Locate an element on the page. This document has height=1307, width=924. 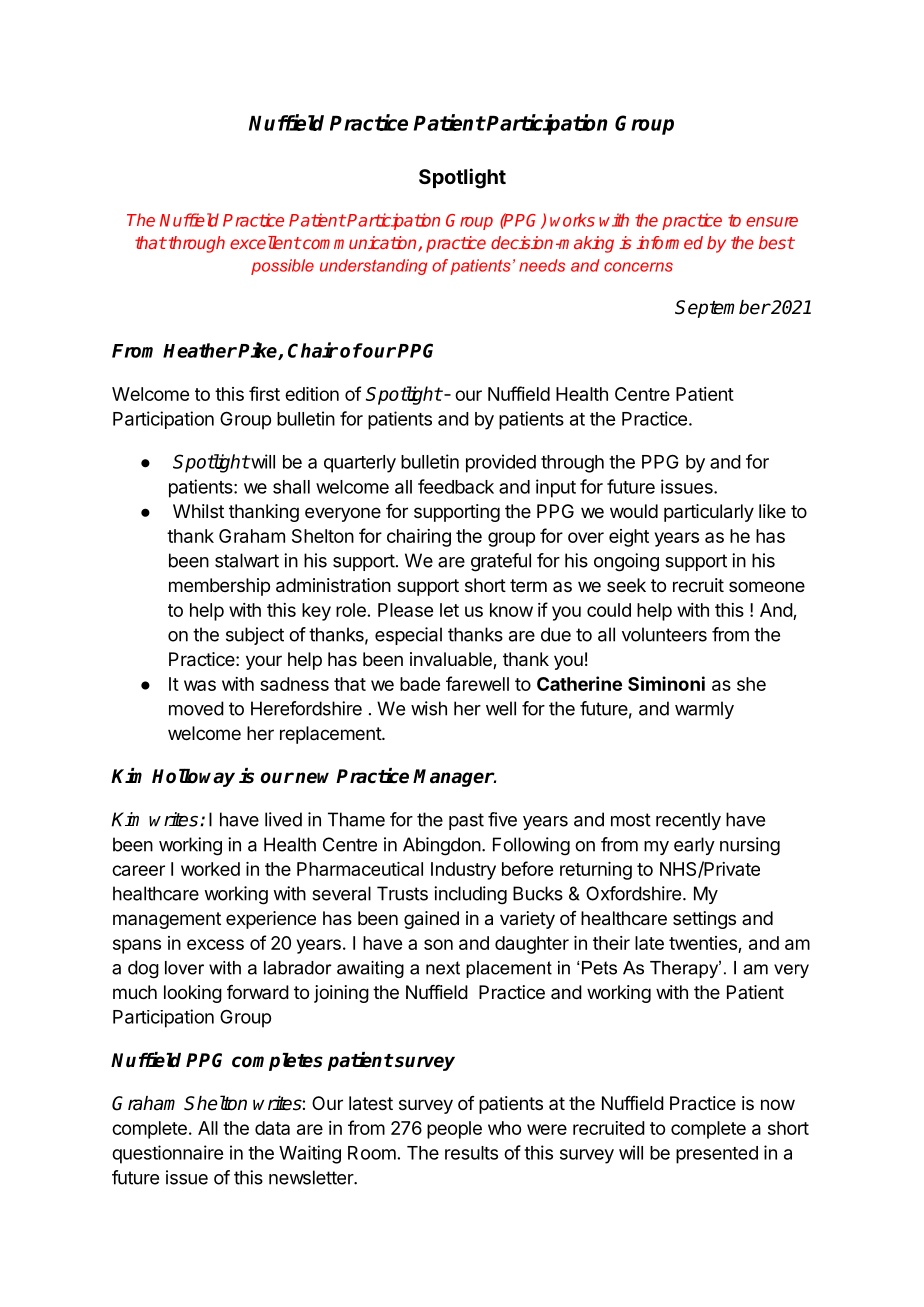
understanding is located at coordinates (373, 267).
